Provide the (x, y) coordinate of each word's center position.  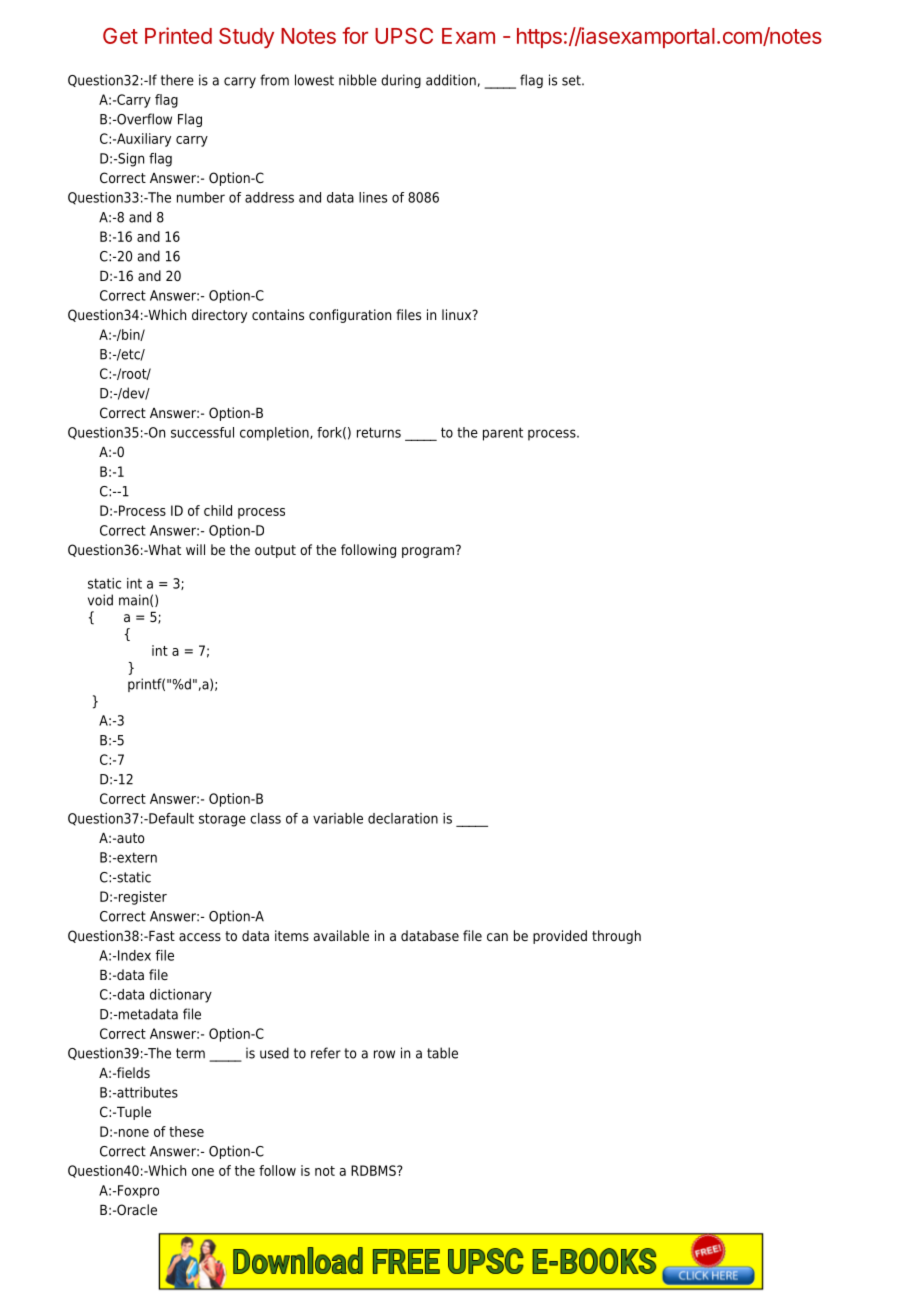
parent (503, 434)
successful (202, 432)
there (177, 80)
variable (338, 818)
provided (560, 937)
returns (379, 432)
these (186, 1131)
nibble (358, 80)
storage (222, 820)
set (572, 80)
